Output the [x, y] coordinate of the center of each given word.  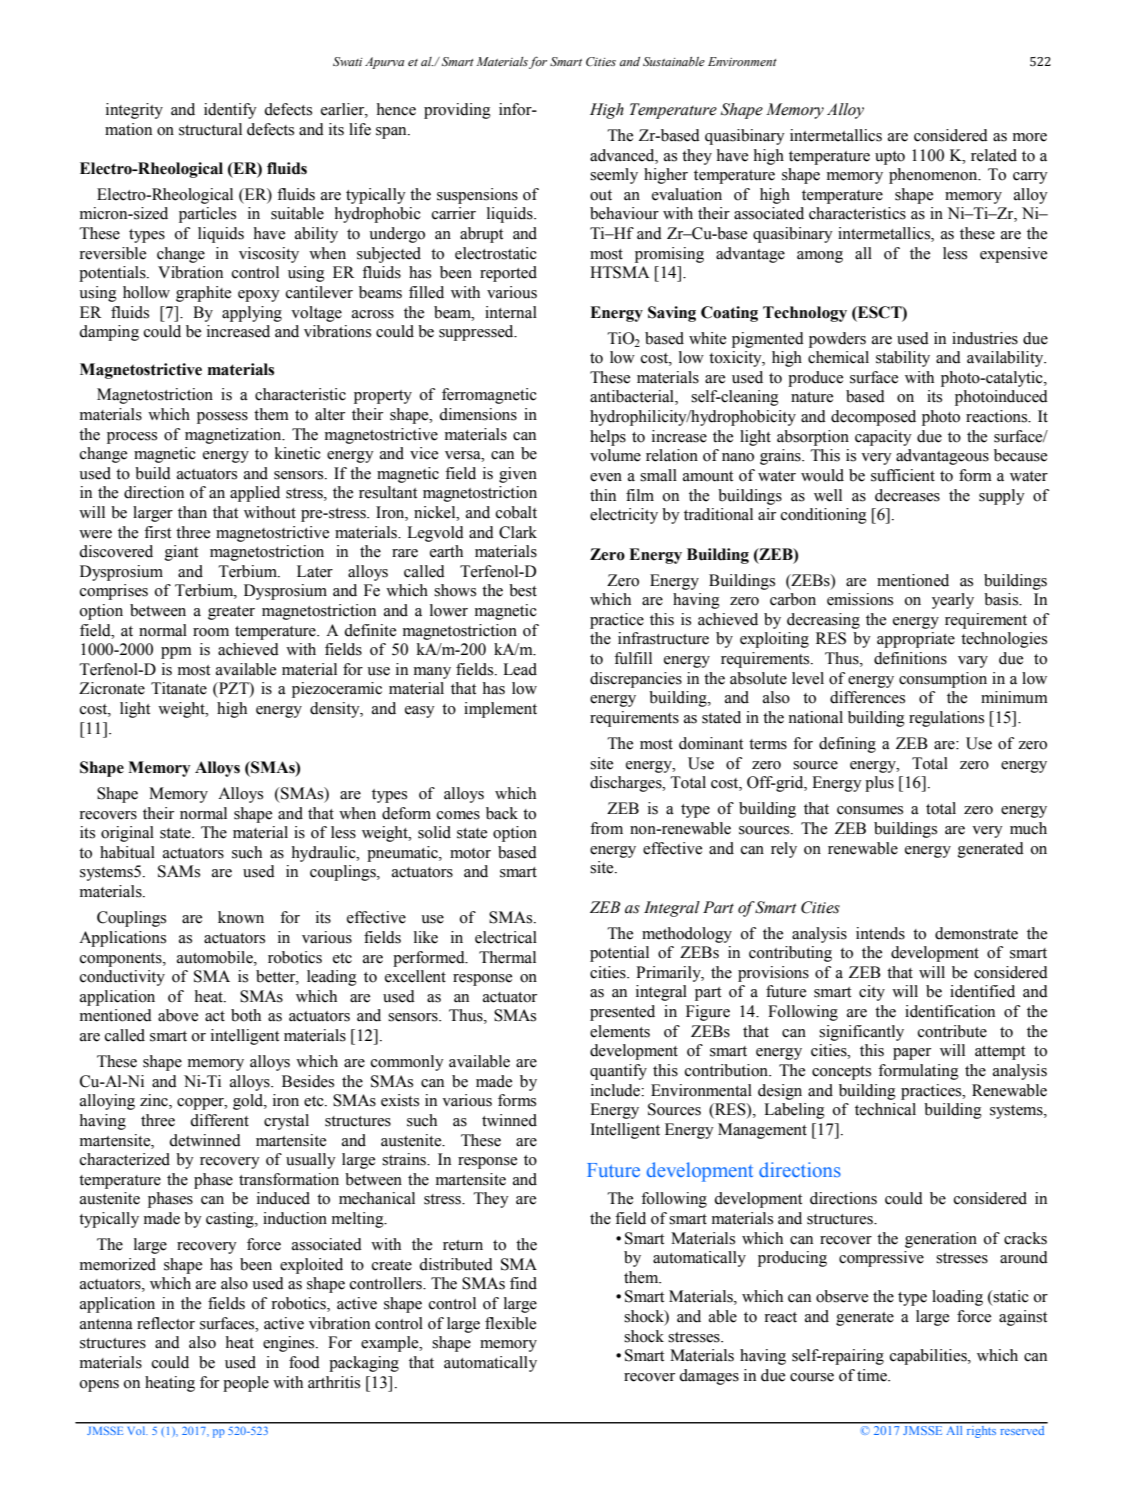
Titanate [179, 688]
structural [210, 129]
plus [879, 784]
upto [890, 158]
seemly [614, 176]
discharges [627, 784]
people [246, 1384]
